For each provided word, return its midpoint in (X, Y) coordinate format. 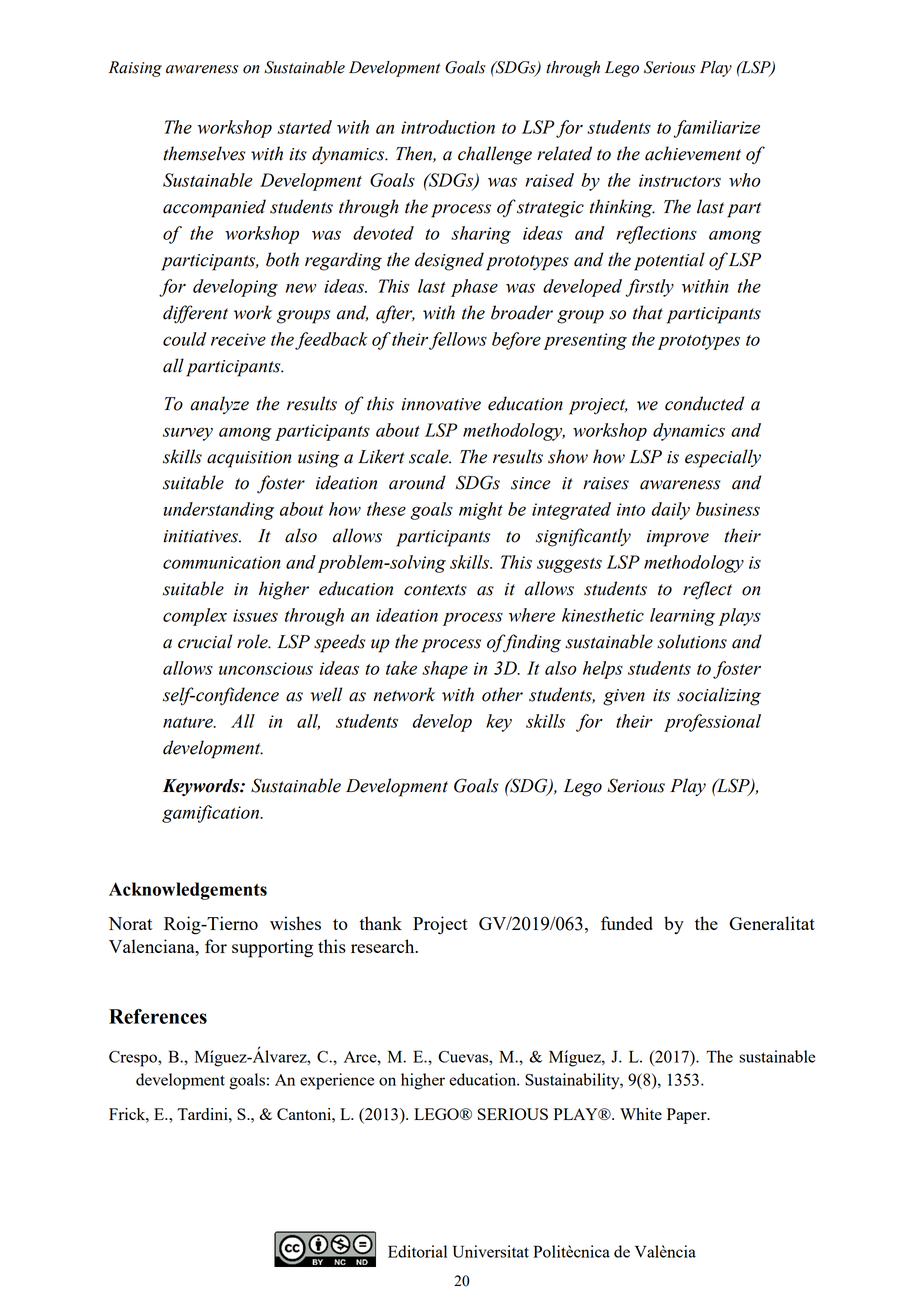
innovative (441, 404)
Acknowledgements (188, 891)
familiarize (717, 129)
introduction (448, 127)
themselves (204, 153)
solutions (692, 641)
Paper (688, 1116)
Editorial (417, 1251)
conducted (704, 403)
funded (627, 923)
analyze (219, 405)
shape (445, 670)
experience (337, 1081)
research (384, 946)
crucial (205, 641)
